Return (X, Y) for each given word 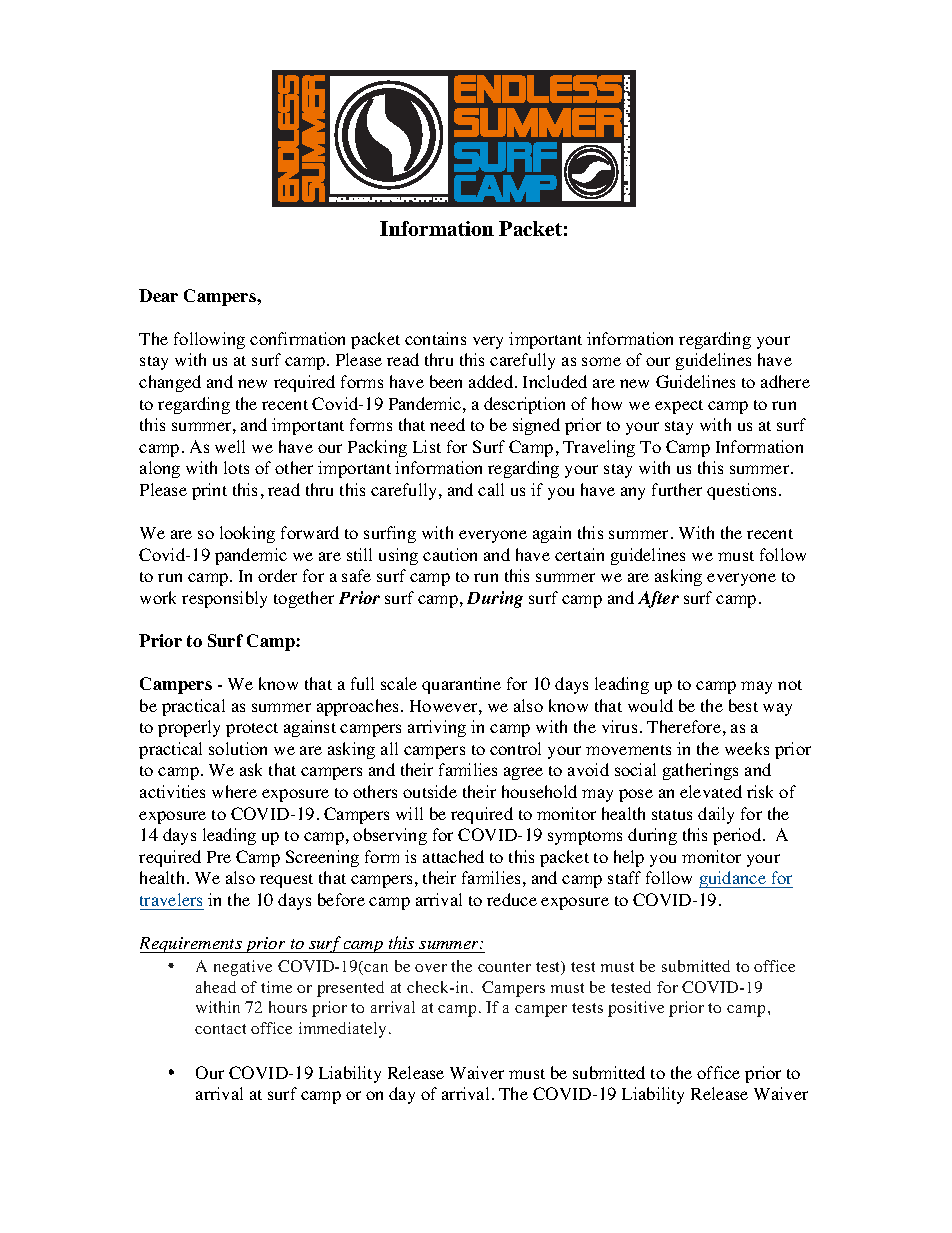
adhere (785, 381)
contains (435, 338)
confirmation (297, 338)
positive (636, 1009)
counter (504, 967)
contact (220, 1029)
